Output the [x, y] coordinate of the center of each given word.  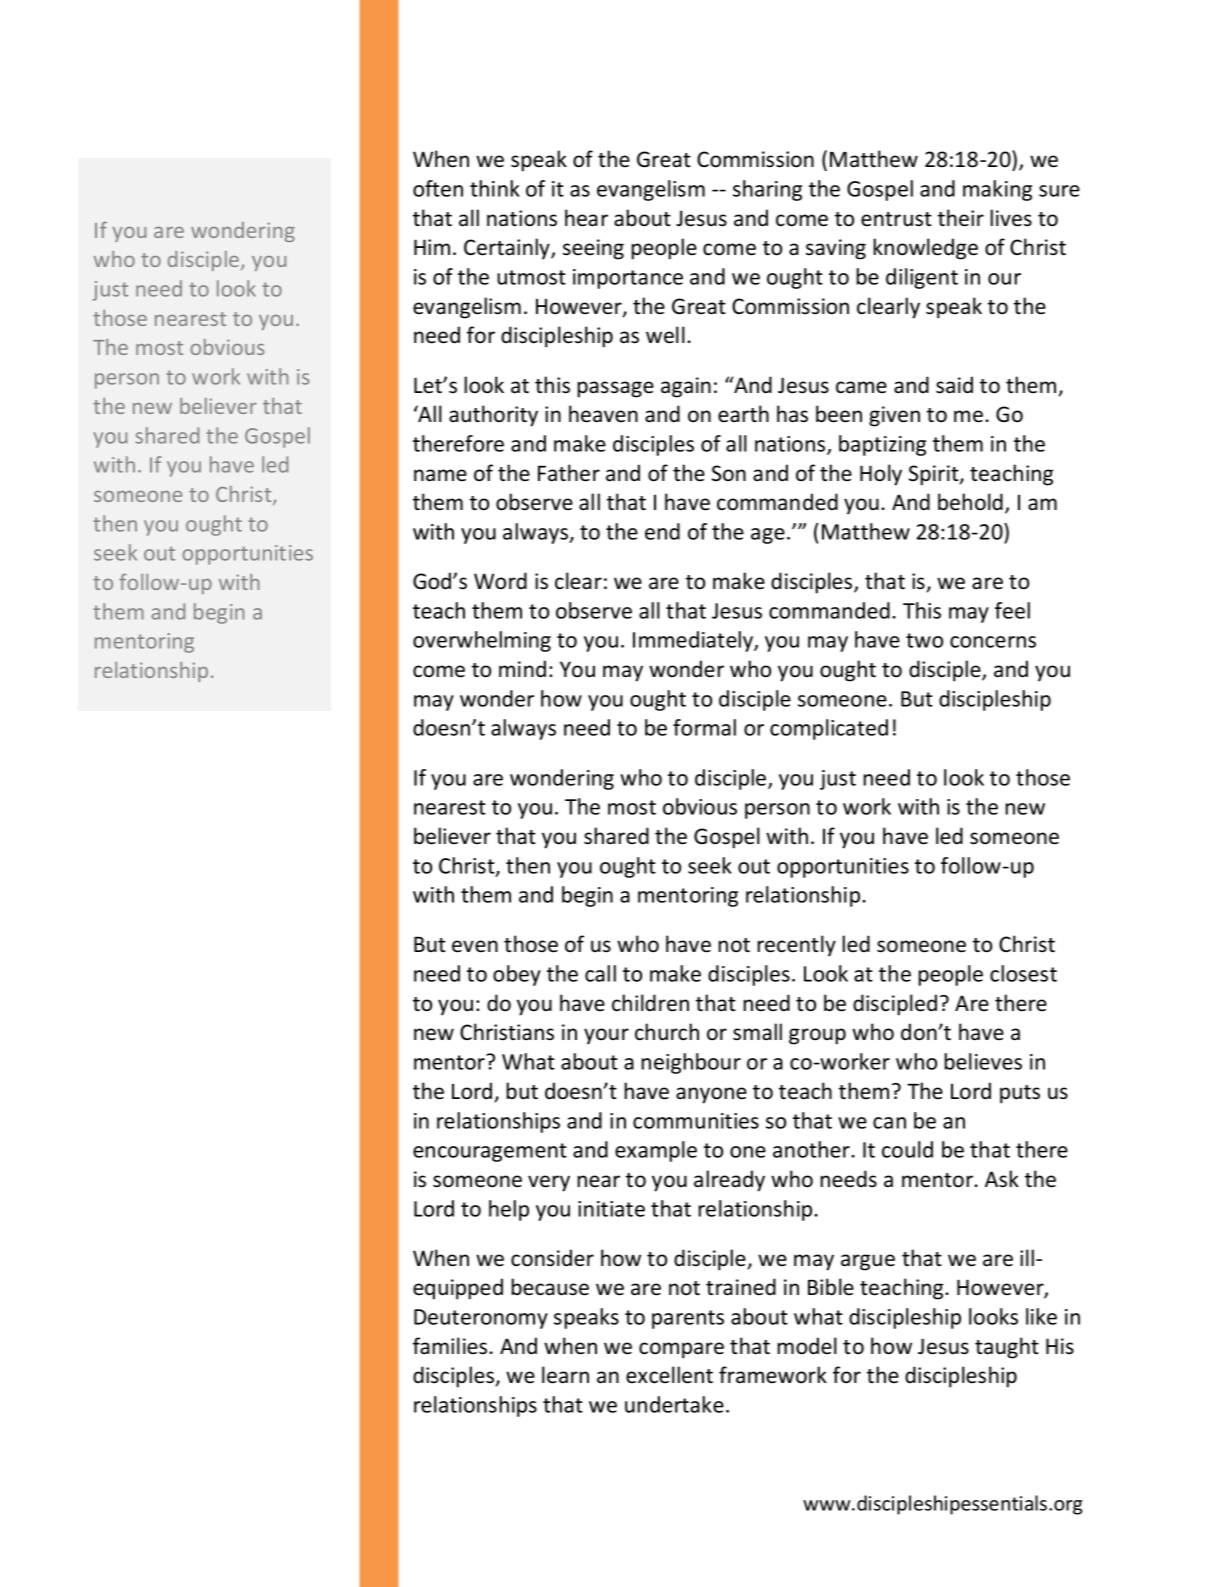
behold [970, 502]
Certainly [508, 249]
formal [704, 727]
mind [522, 669]
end [662, 531]
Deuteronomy [481, 1319]
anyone [711, 1095]
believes [983, 1061]
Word [500, 581]
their [961, 218]
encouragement [490, 1152]
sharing [767, 190]
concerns [993, 642]
